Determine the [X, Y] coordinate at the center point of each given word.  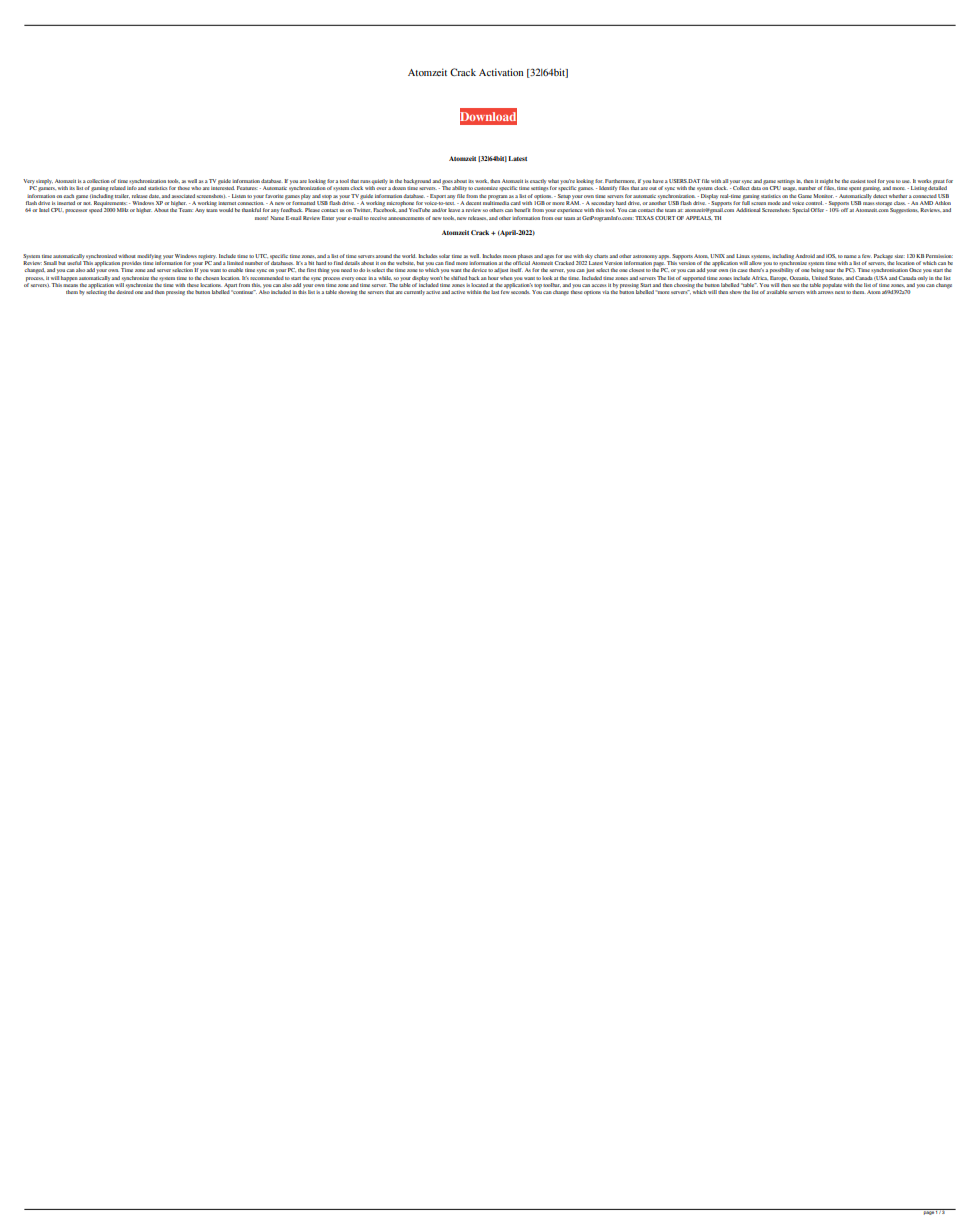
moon [509, 256]
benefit [522, 210]
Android [805, 256]
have [658, 181]
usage [790, 189]
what [553, 181]
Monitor [823, 196]
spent [855, 189]
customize [486, 188]
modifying [149, 257]
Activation [501, 72]
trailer [122, 196]
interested [223, 187]
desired [125, 292]
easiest [858, 181]
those [184, 188]
